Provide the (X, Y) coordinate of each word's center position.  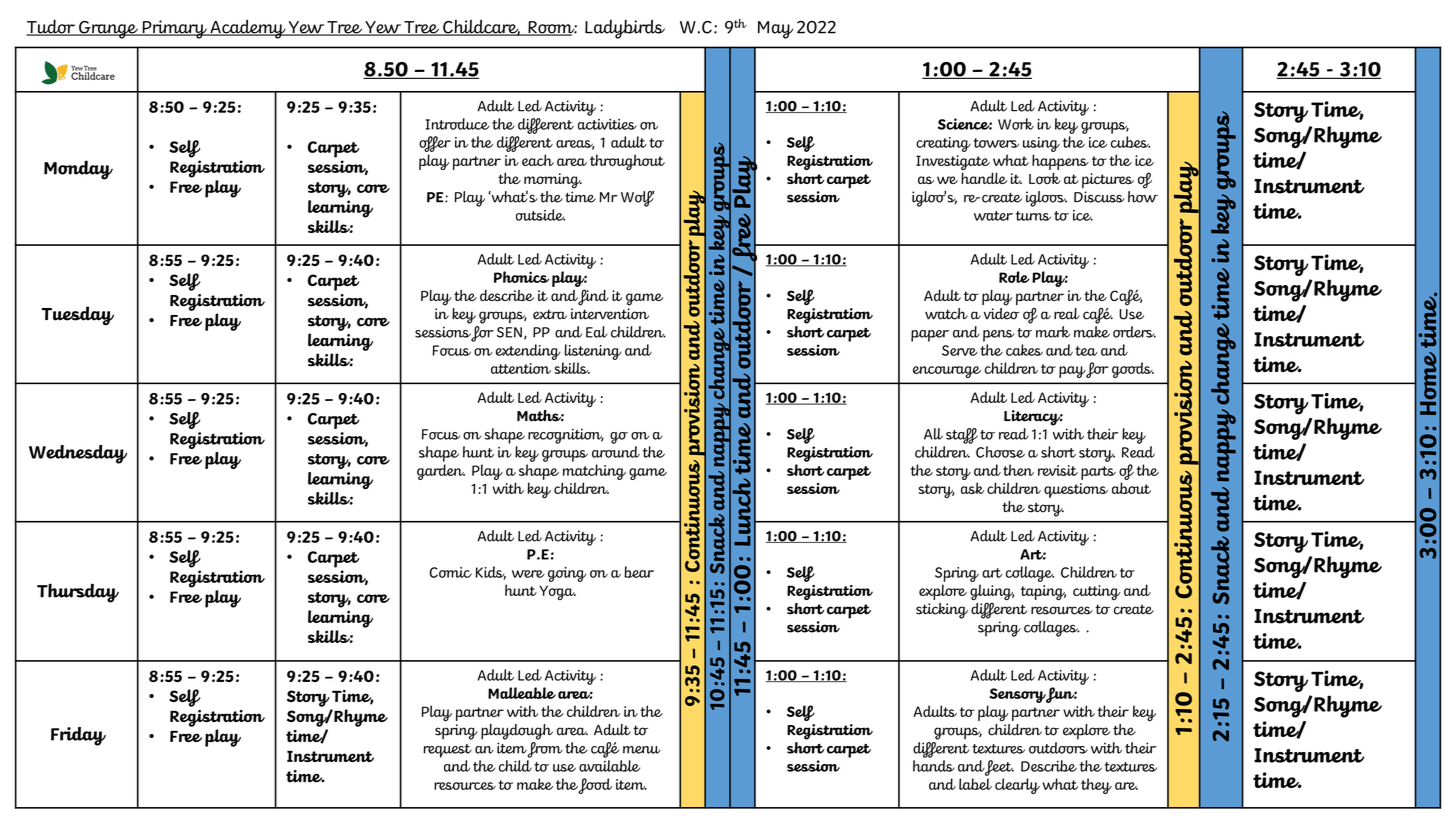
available (609, 766)
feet (999, 768)
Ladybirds (625, 29)
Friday (78, 736)
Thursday (78, 593)
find (593, 297)
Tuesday (78, 316)
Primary (174, 29)
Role (1014, 277)
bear (639, 572)
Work (1016, 124)
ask (972, 488)
